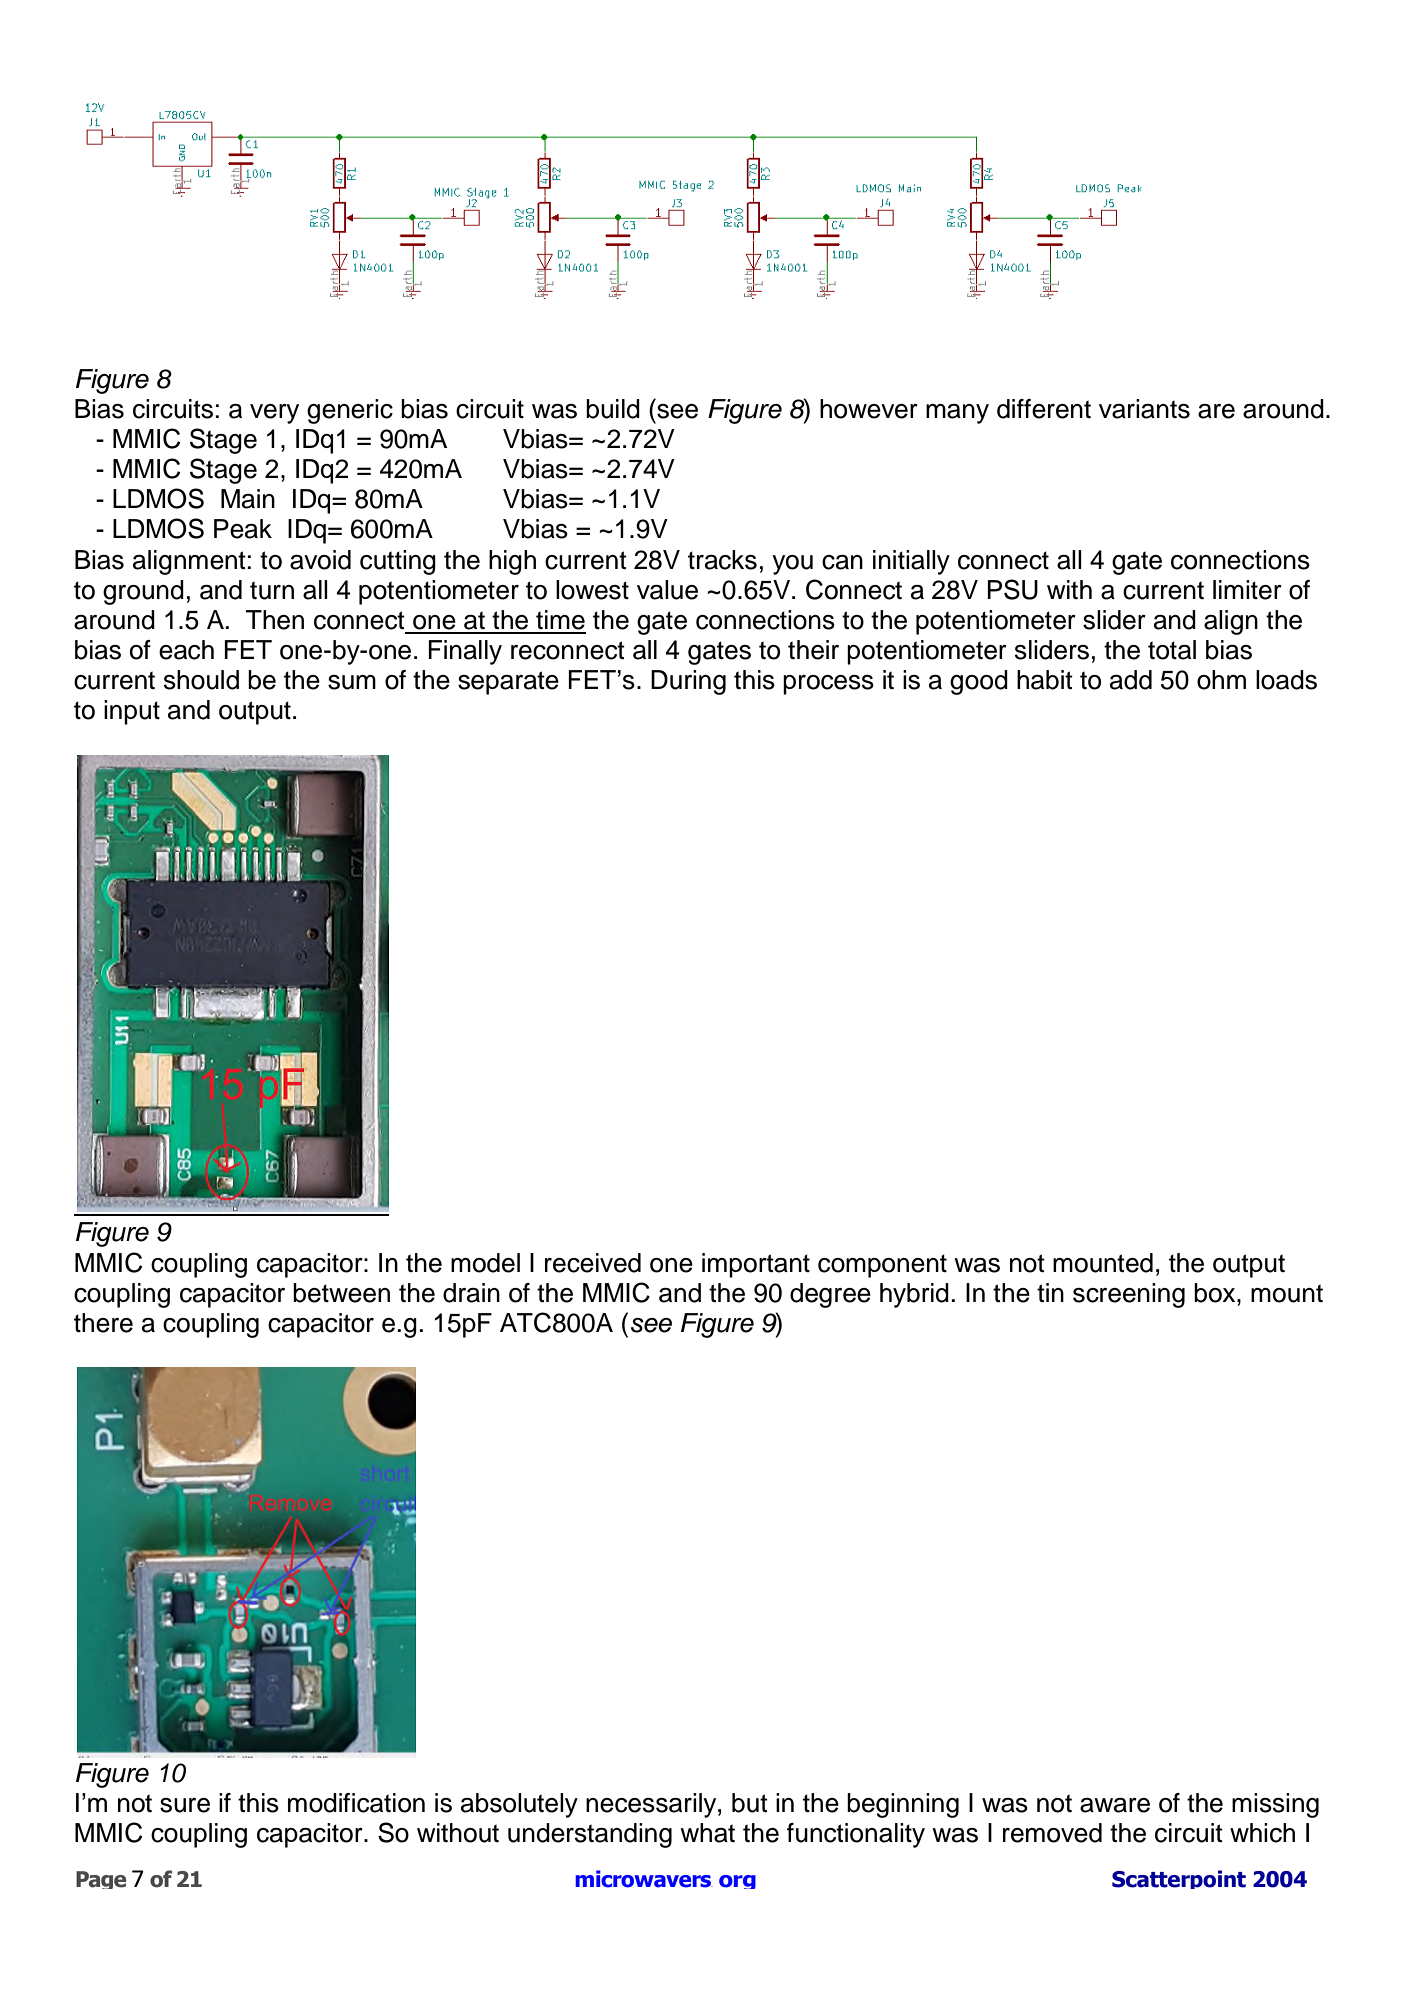  What do you see at coordinates (185, 1805) in the document?
I see `sure` at bounding box center [185, 1805].
